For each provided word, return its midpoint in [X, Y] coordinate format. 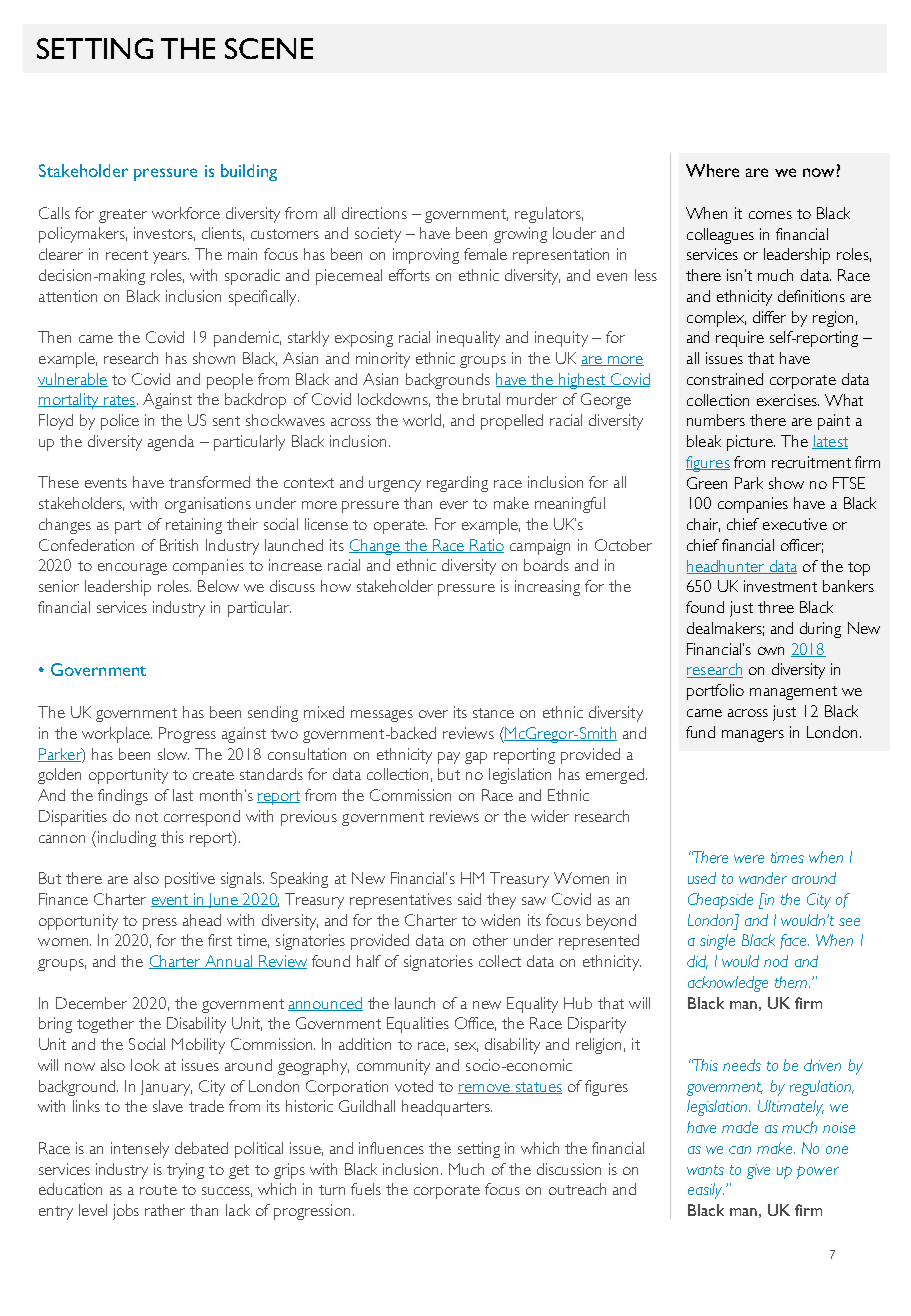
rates [120, 401]
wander [763, 878]
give [758, 1171]
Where [712, 170]
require [740, 339]
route [158, 1190]
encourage [132, 569]
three [776, 607]
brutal [481, 399]
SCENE [269, 48]
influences [391, 1148]
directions [374, 213]
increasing [547, 588]
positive [190, 880]
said [469, 899]
